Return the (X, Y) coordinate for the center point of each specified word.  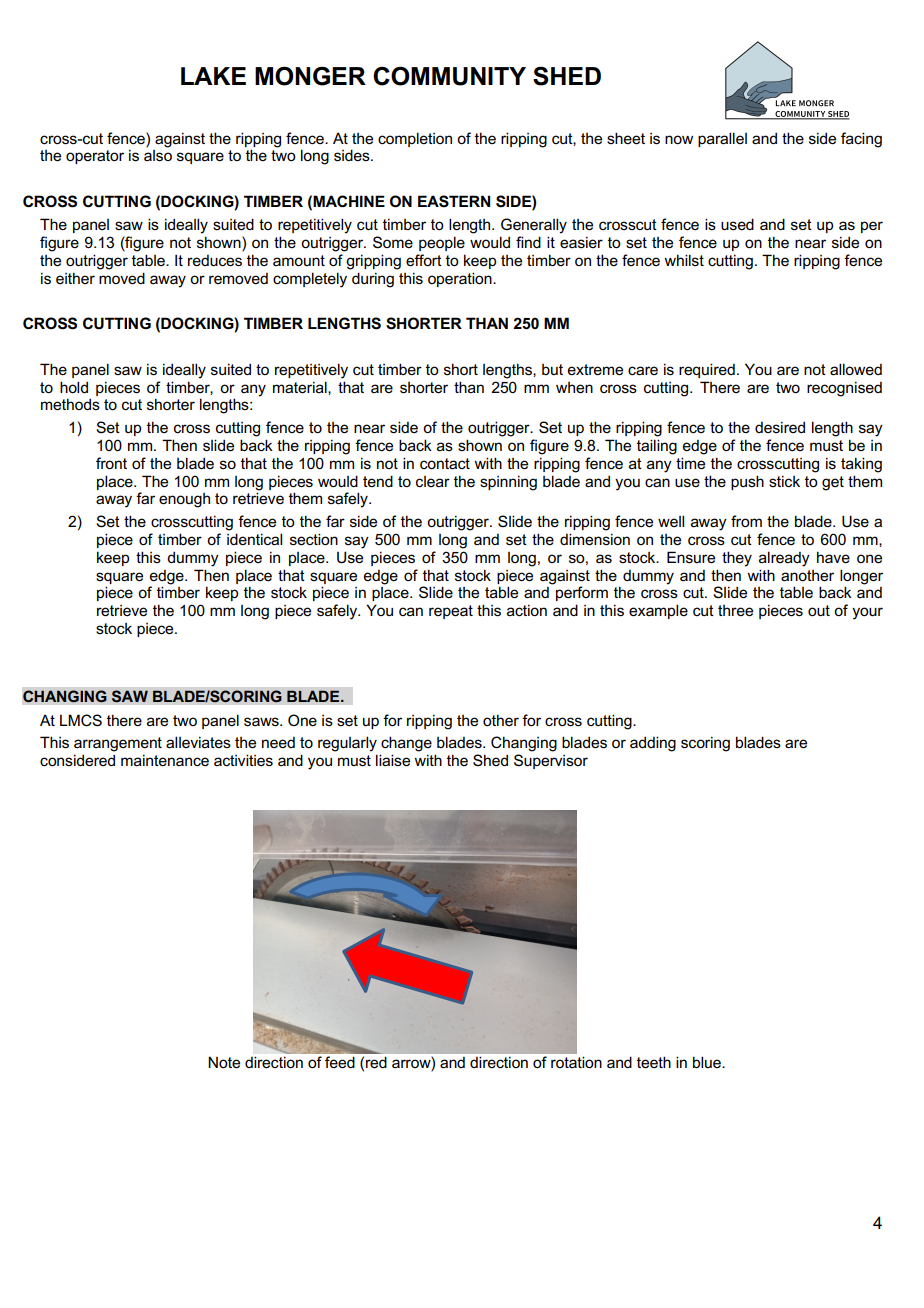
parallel (722, 139)
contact (445, 463)
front (111, 463)
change (406, 744)
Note (224, 1062)
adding (653, 744)
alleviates (198, 742)
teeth (654, 1062)
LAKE (213, 76)
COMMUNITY (449, 76)
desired (780, 427)
